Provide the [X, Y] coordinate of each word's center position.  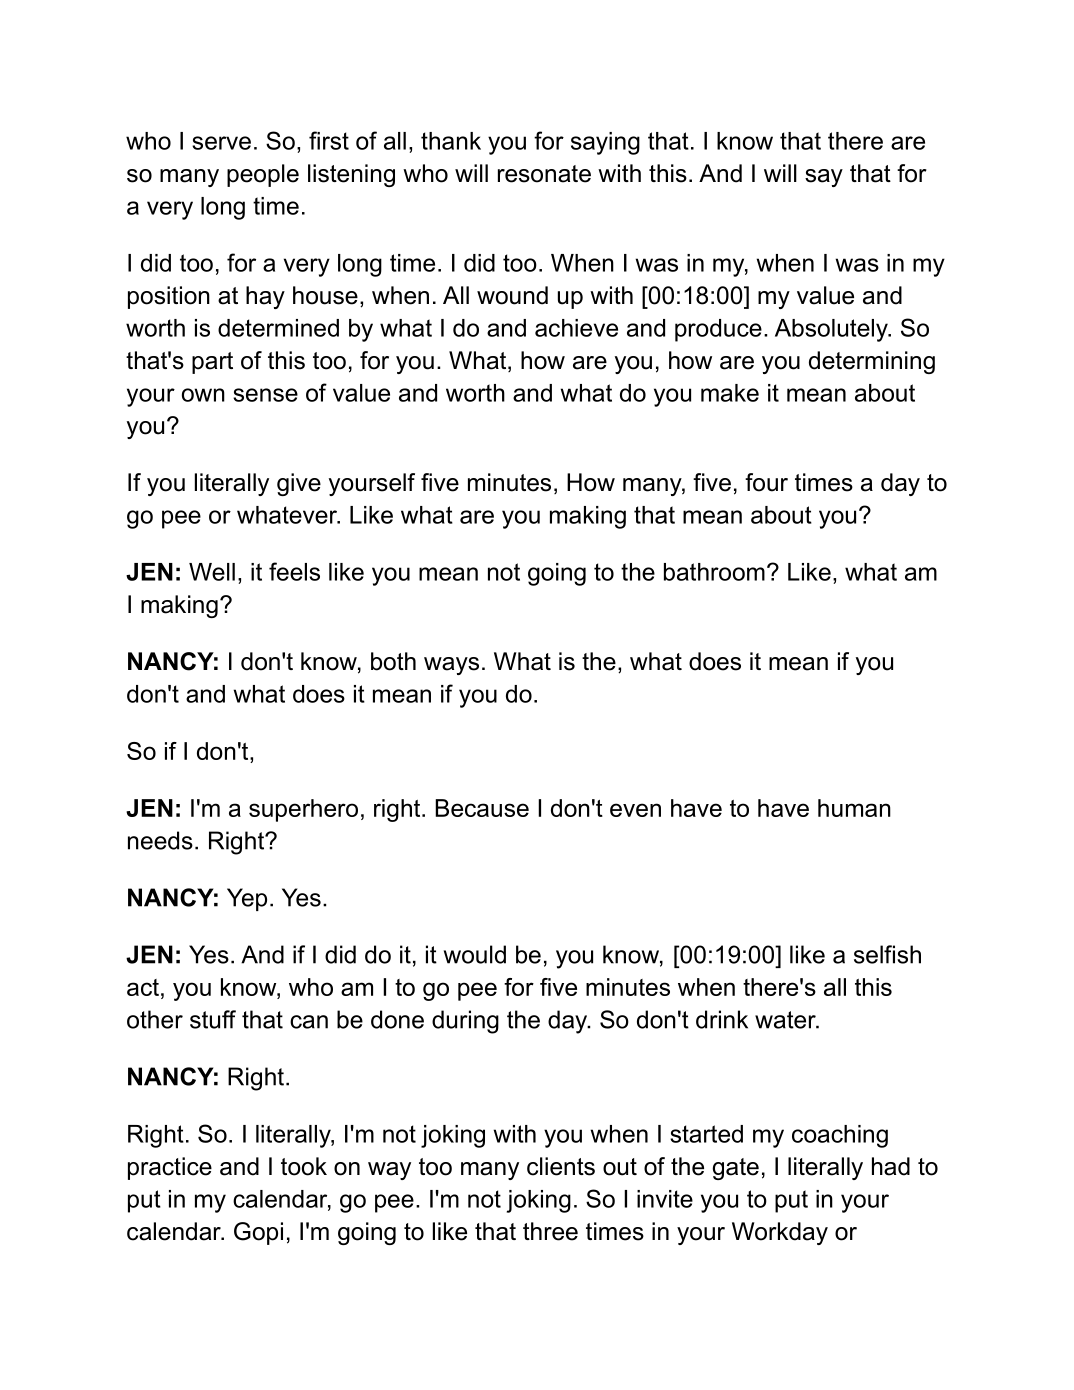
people [263, 175]
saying [605, 143]
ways [451, 666]
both [393, 661]
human [854, 808]
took [304, 1166]
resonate [544, 174]
